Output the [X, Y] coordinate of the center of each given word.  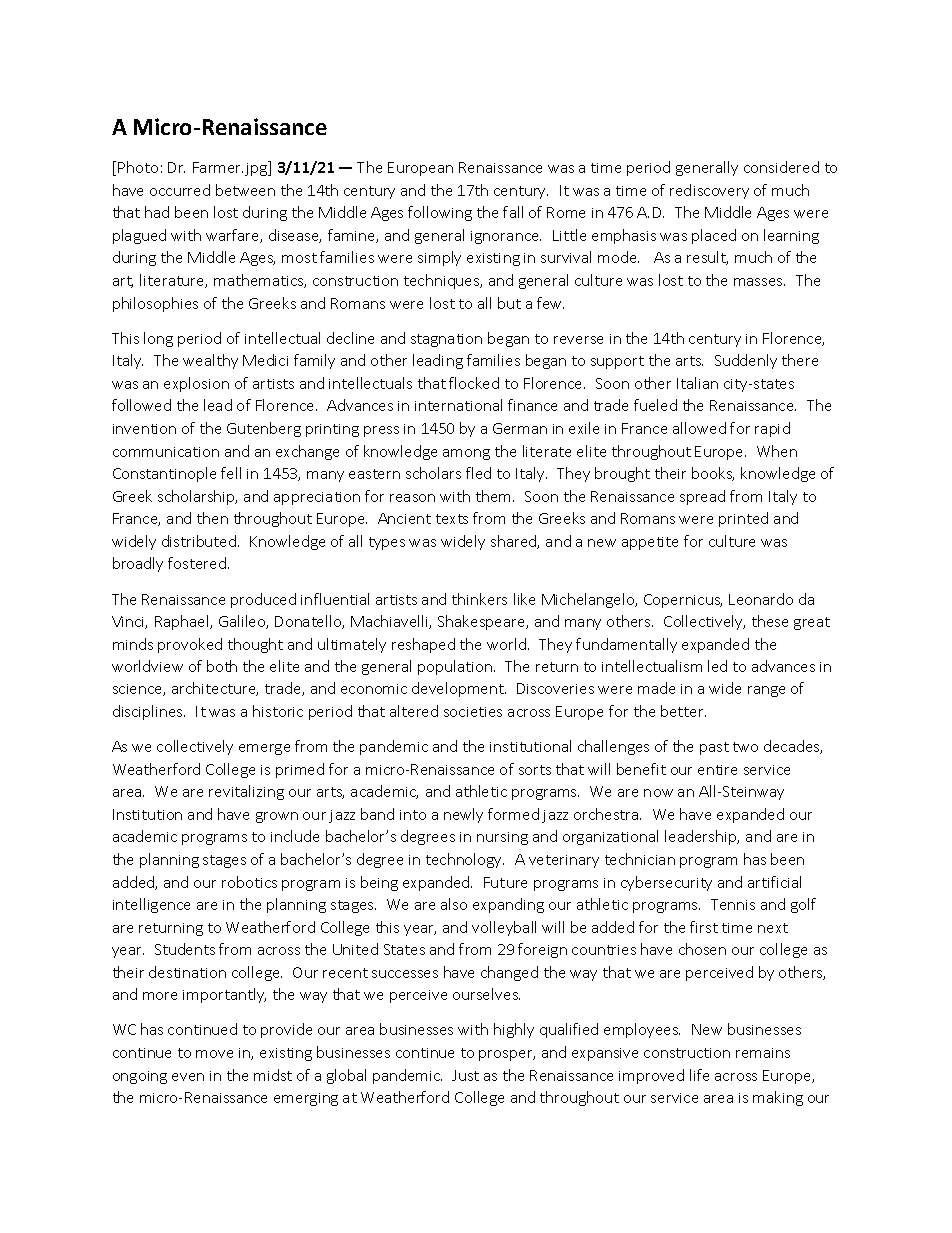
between [245, 190]
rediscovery [709, 191]
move [214, 1054]
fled [478, 473]
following [440, 213]
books [713, 474]
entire [717, 770]
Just [465, 1075]
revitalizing [246, 792]
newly [463, 815]
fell [231, 473]
